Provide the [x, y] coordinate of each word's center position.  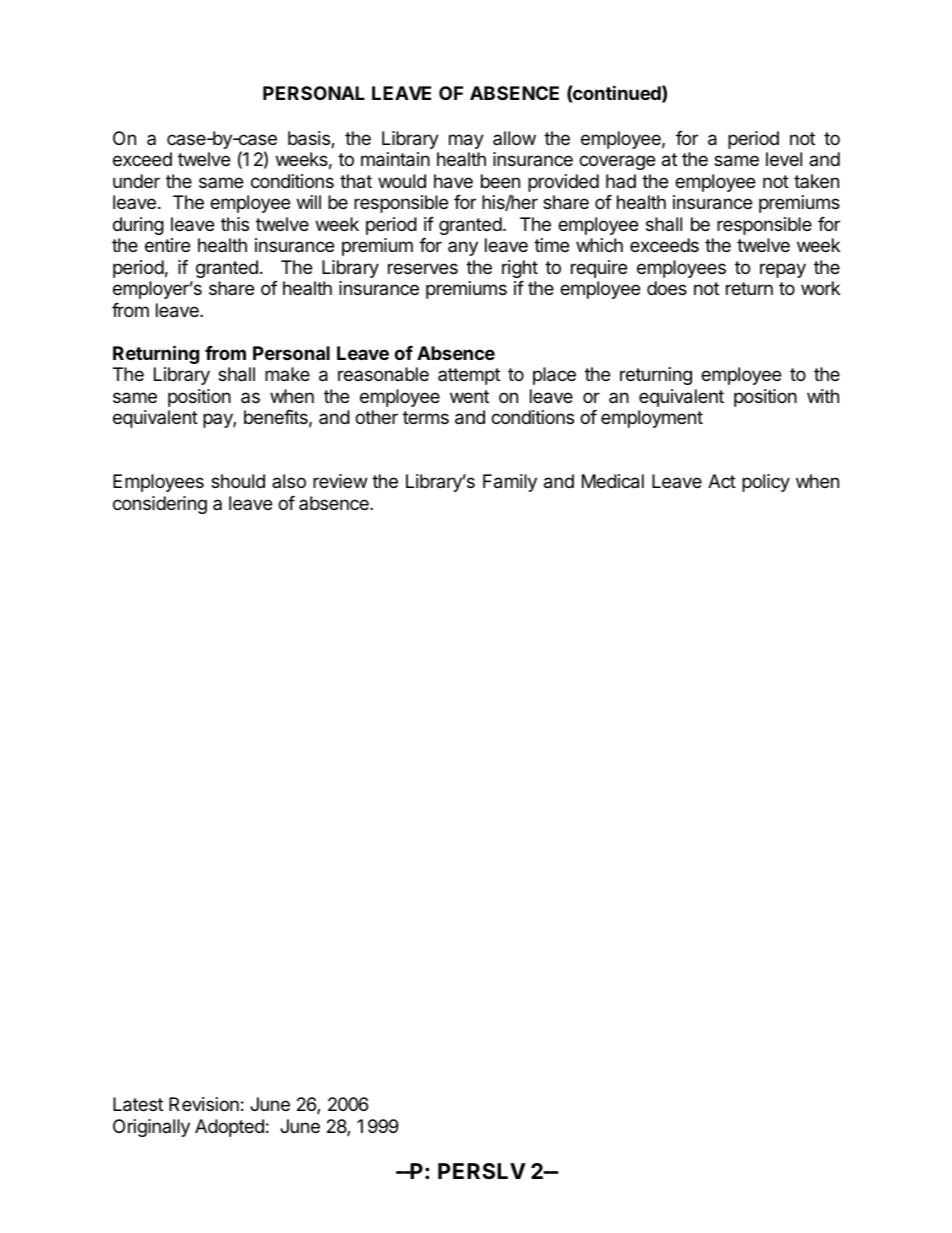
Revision [204, 1104]
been [500, 181]
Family [510, 483]
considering [160, 505]
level [784, 159]
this [235, 224]
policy [766, 483]
